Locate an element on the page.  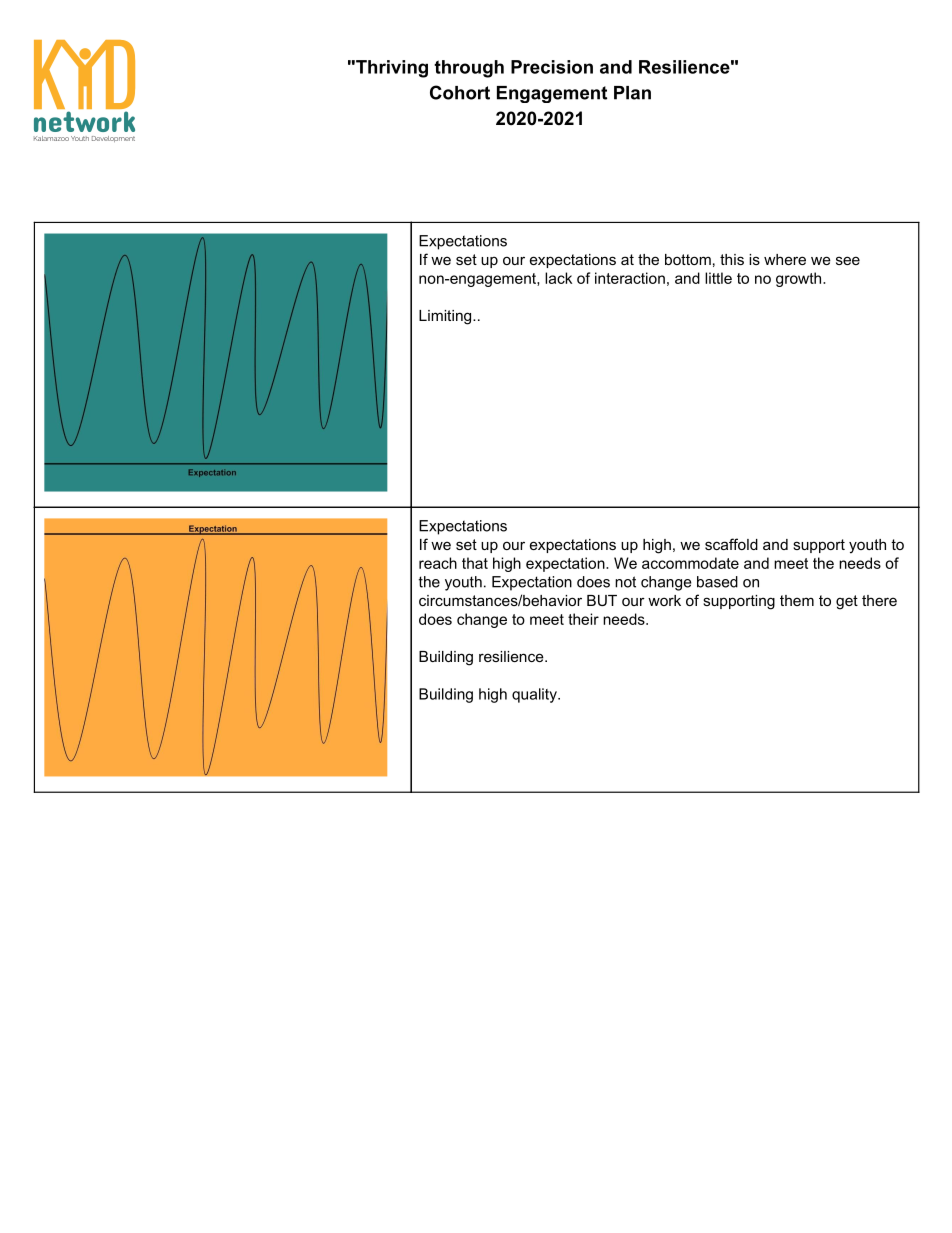
bottom is located at coordinates (688, 259).
